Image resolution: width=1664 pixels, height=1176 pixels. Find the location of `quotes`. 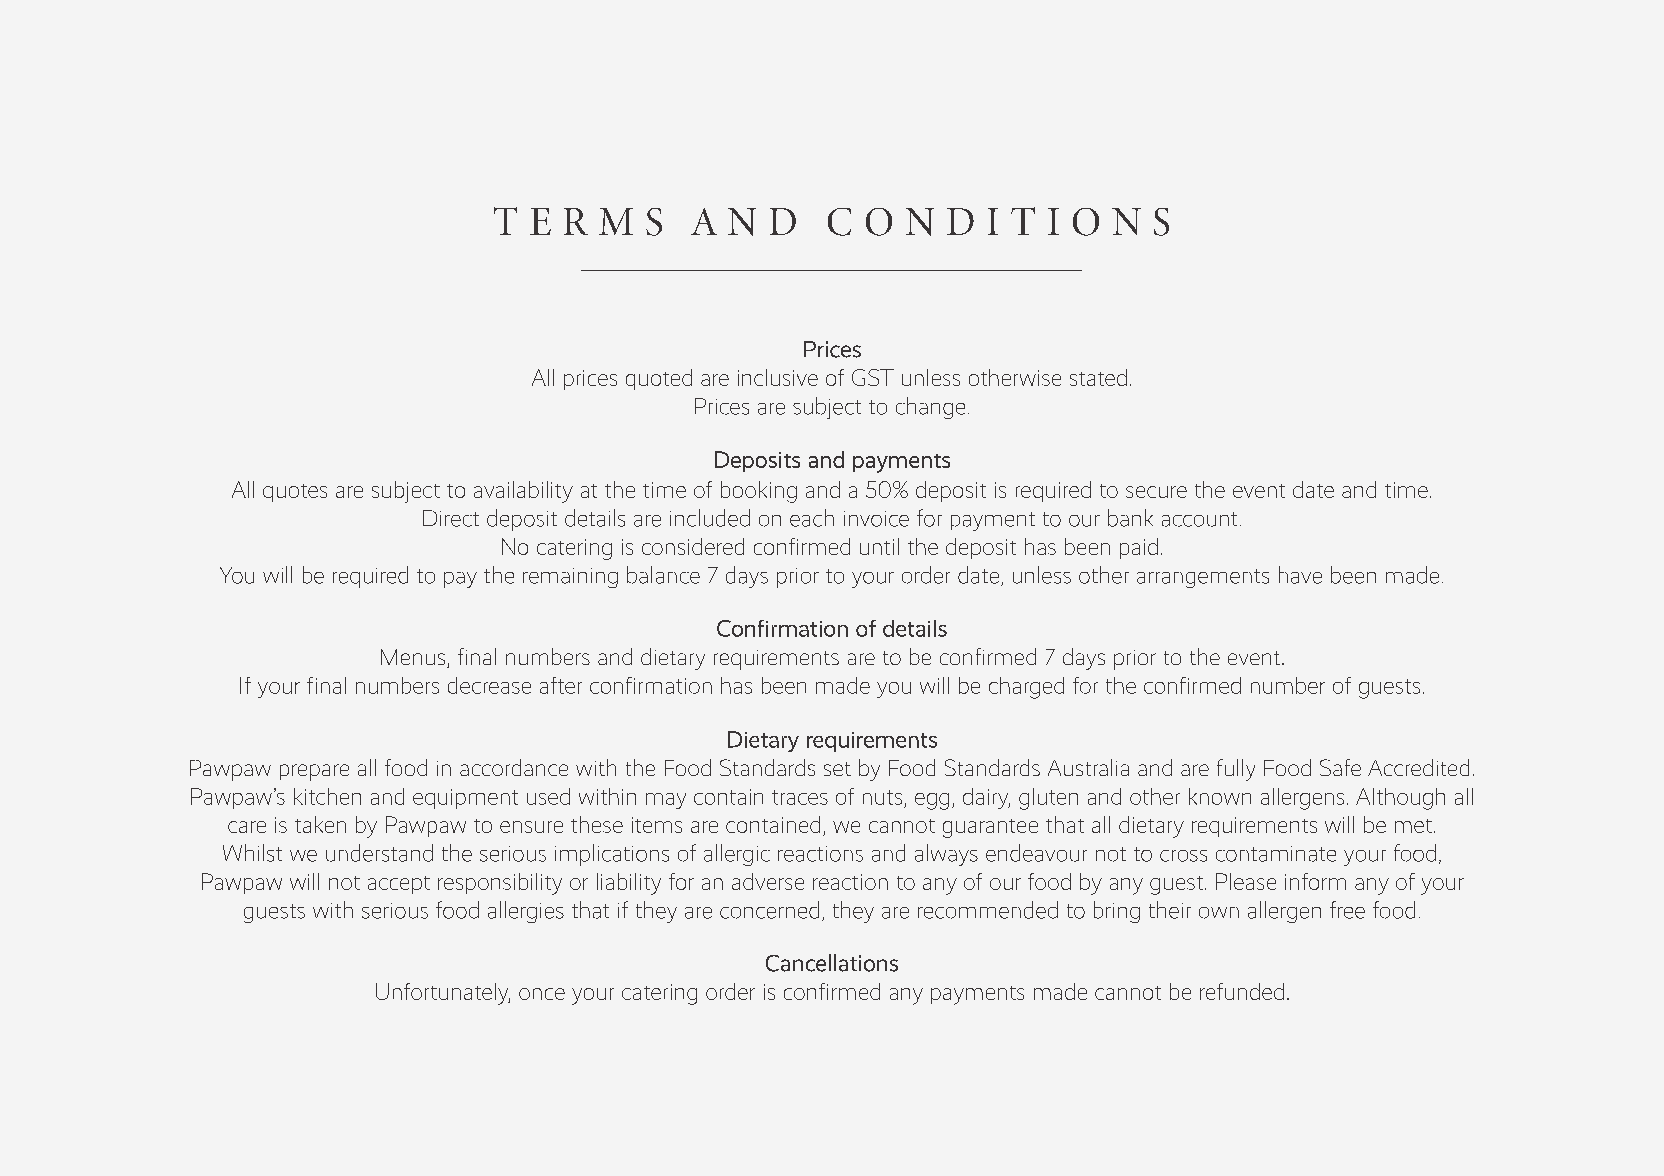

quotes is located at coordinates (295, 493).
